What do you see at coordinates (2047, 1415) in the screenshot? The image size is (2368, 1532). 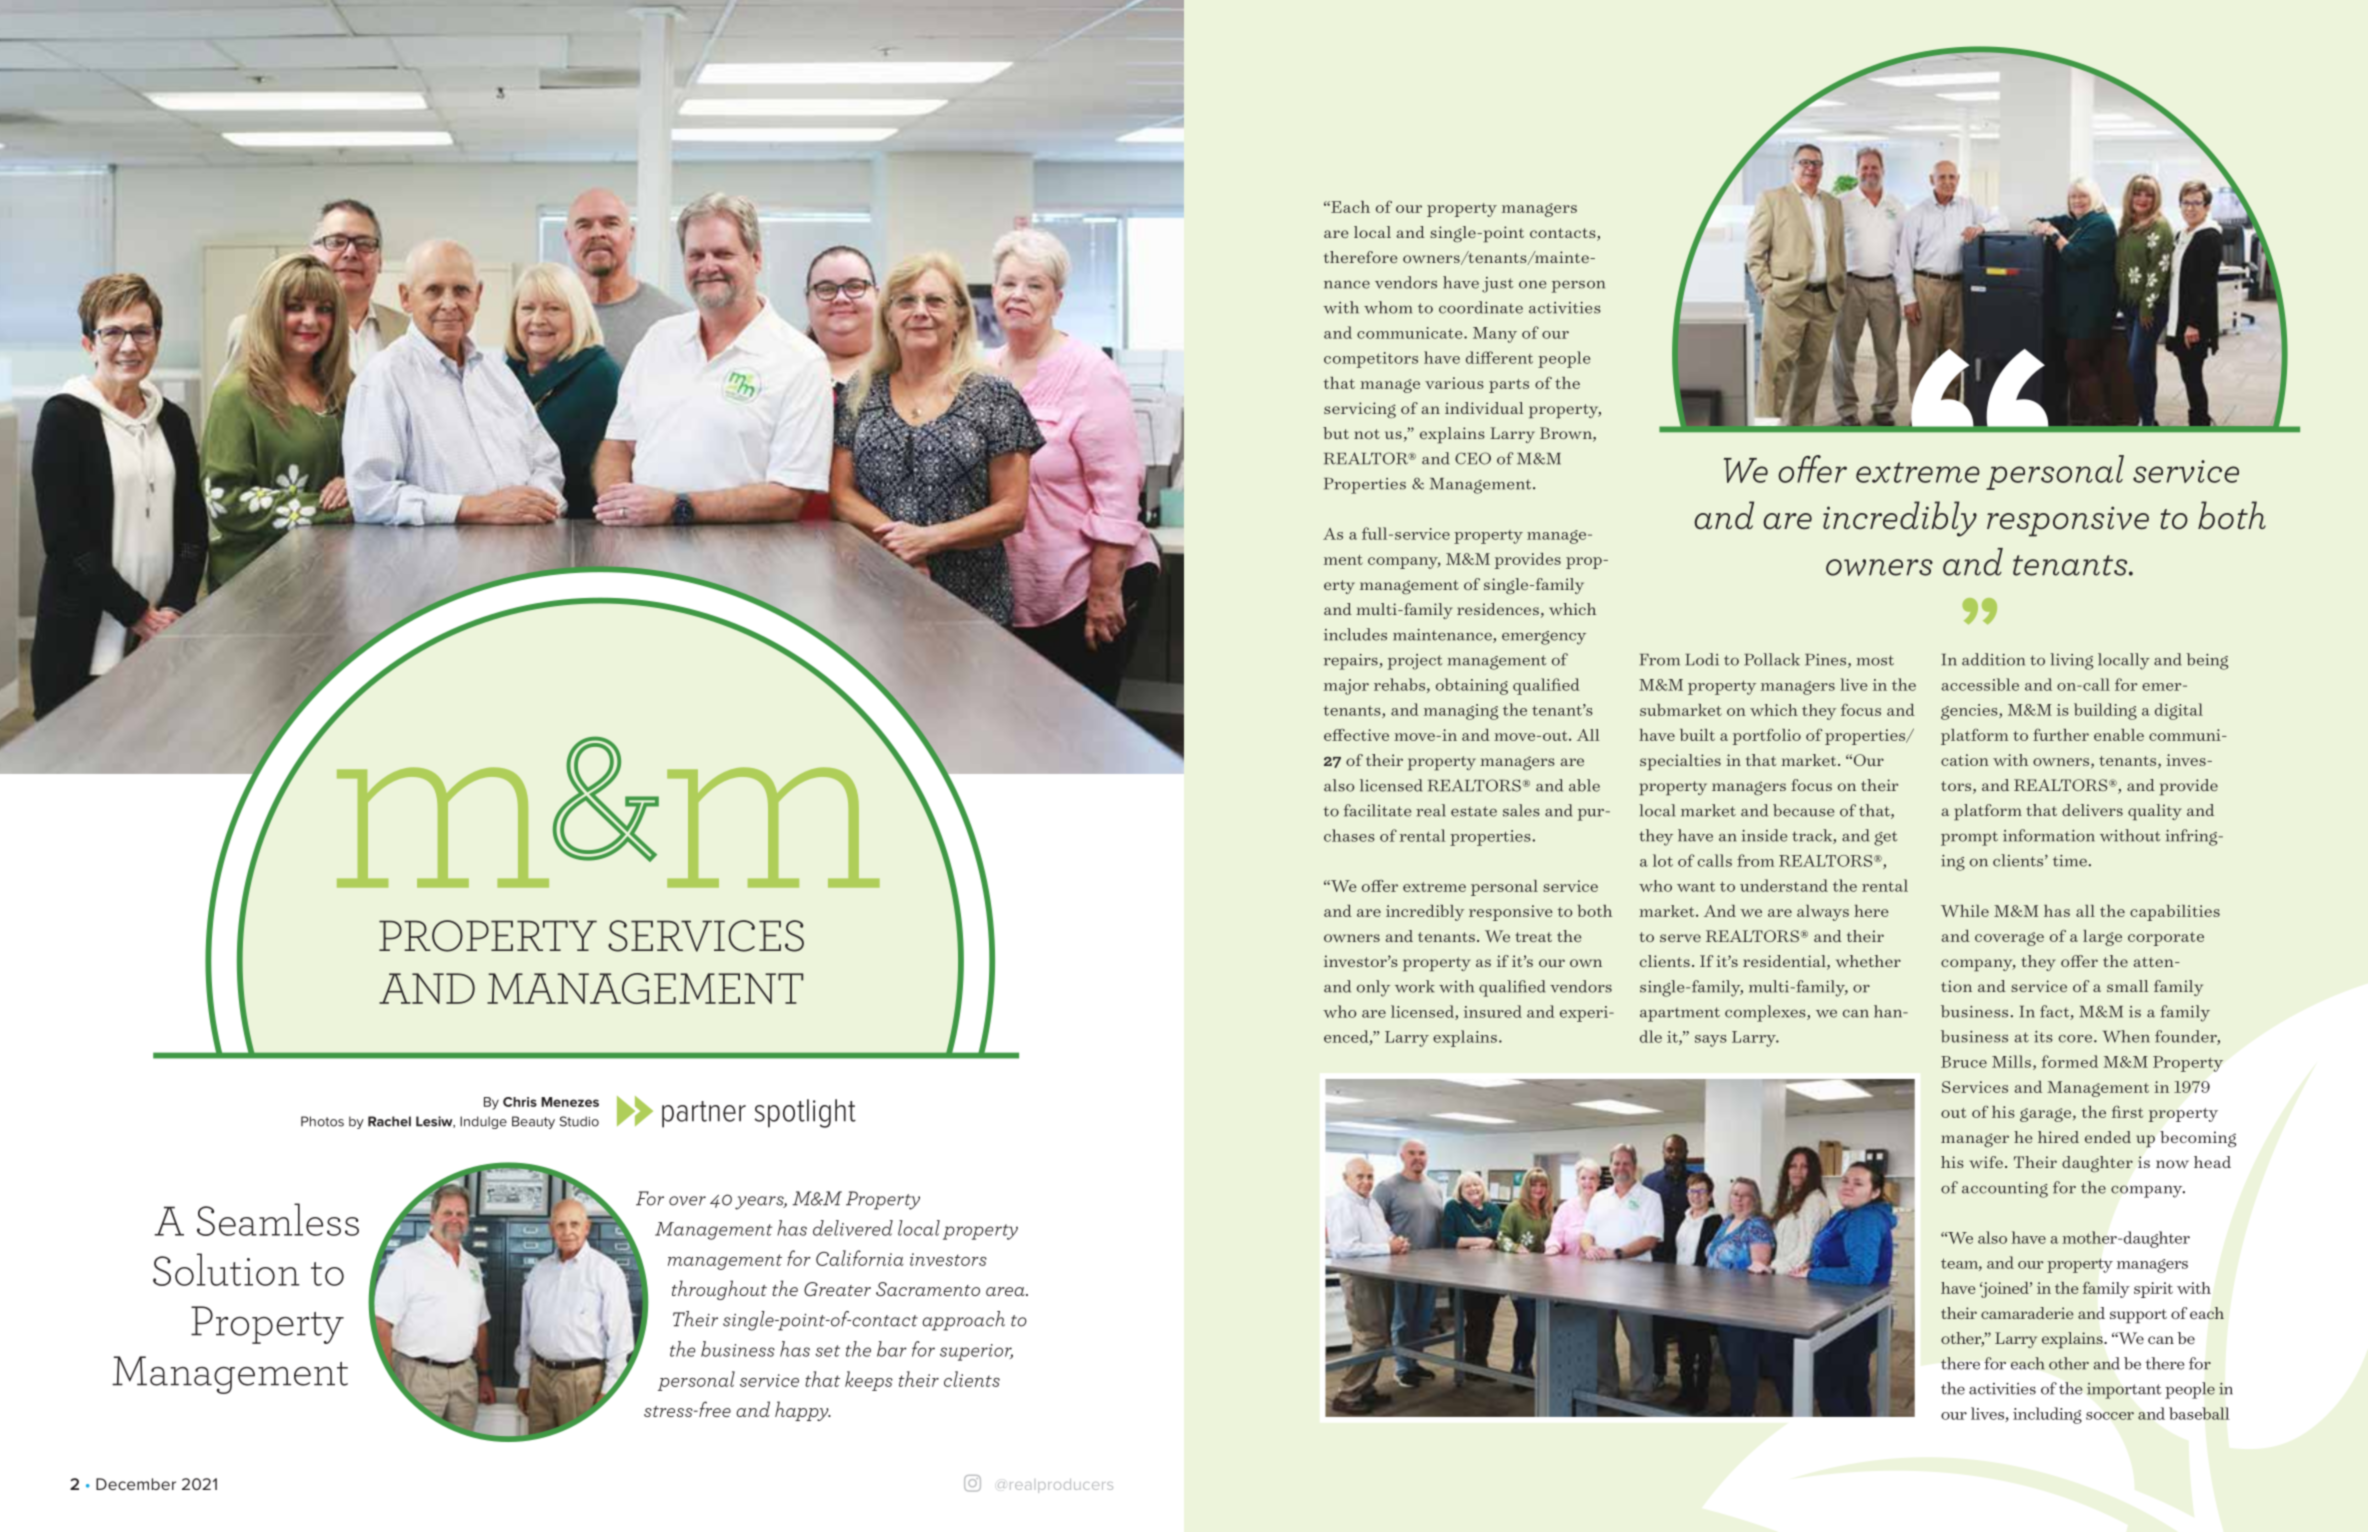 I see `including` at bounding box center [2047, 1415].
